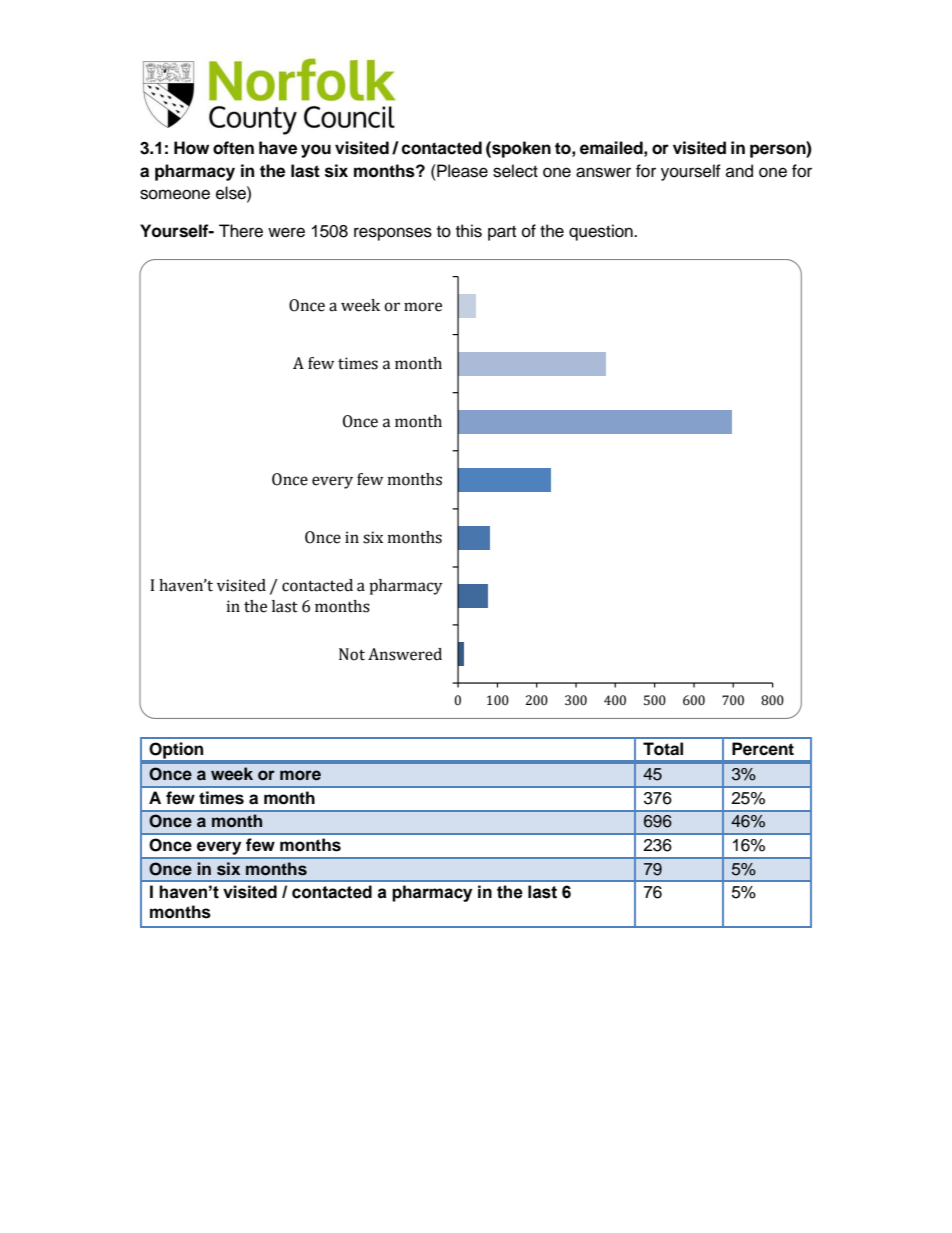 This screenshot has height=1233, width=952. What do you see at coordinates (461, 171) in the screenshot?
I see `Please` at bounding box center [461, 171].
